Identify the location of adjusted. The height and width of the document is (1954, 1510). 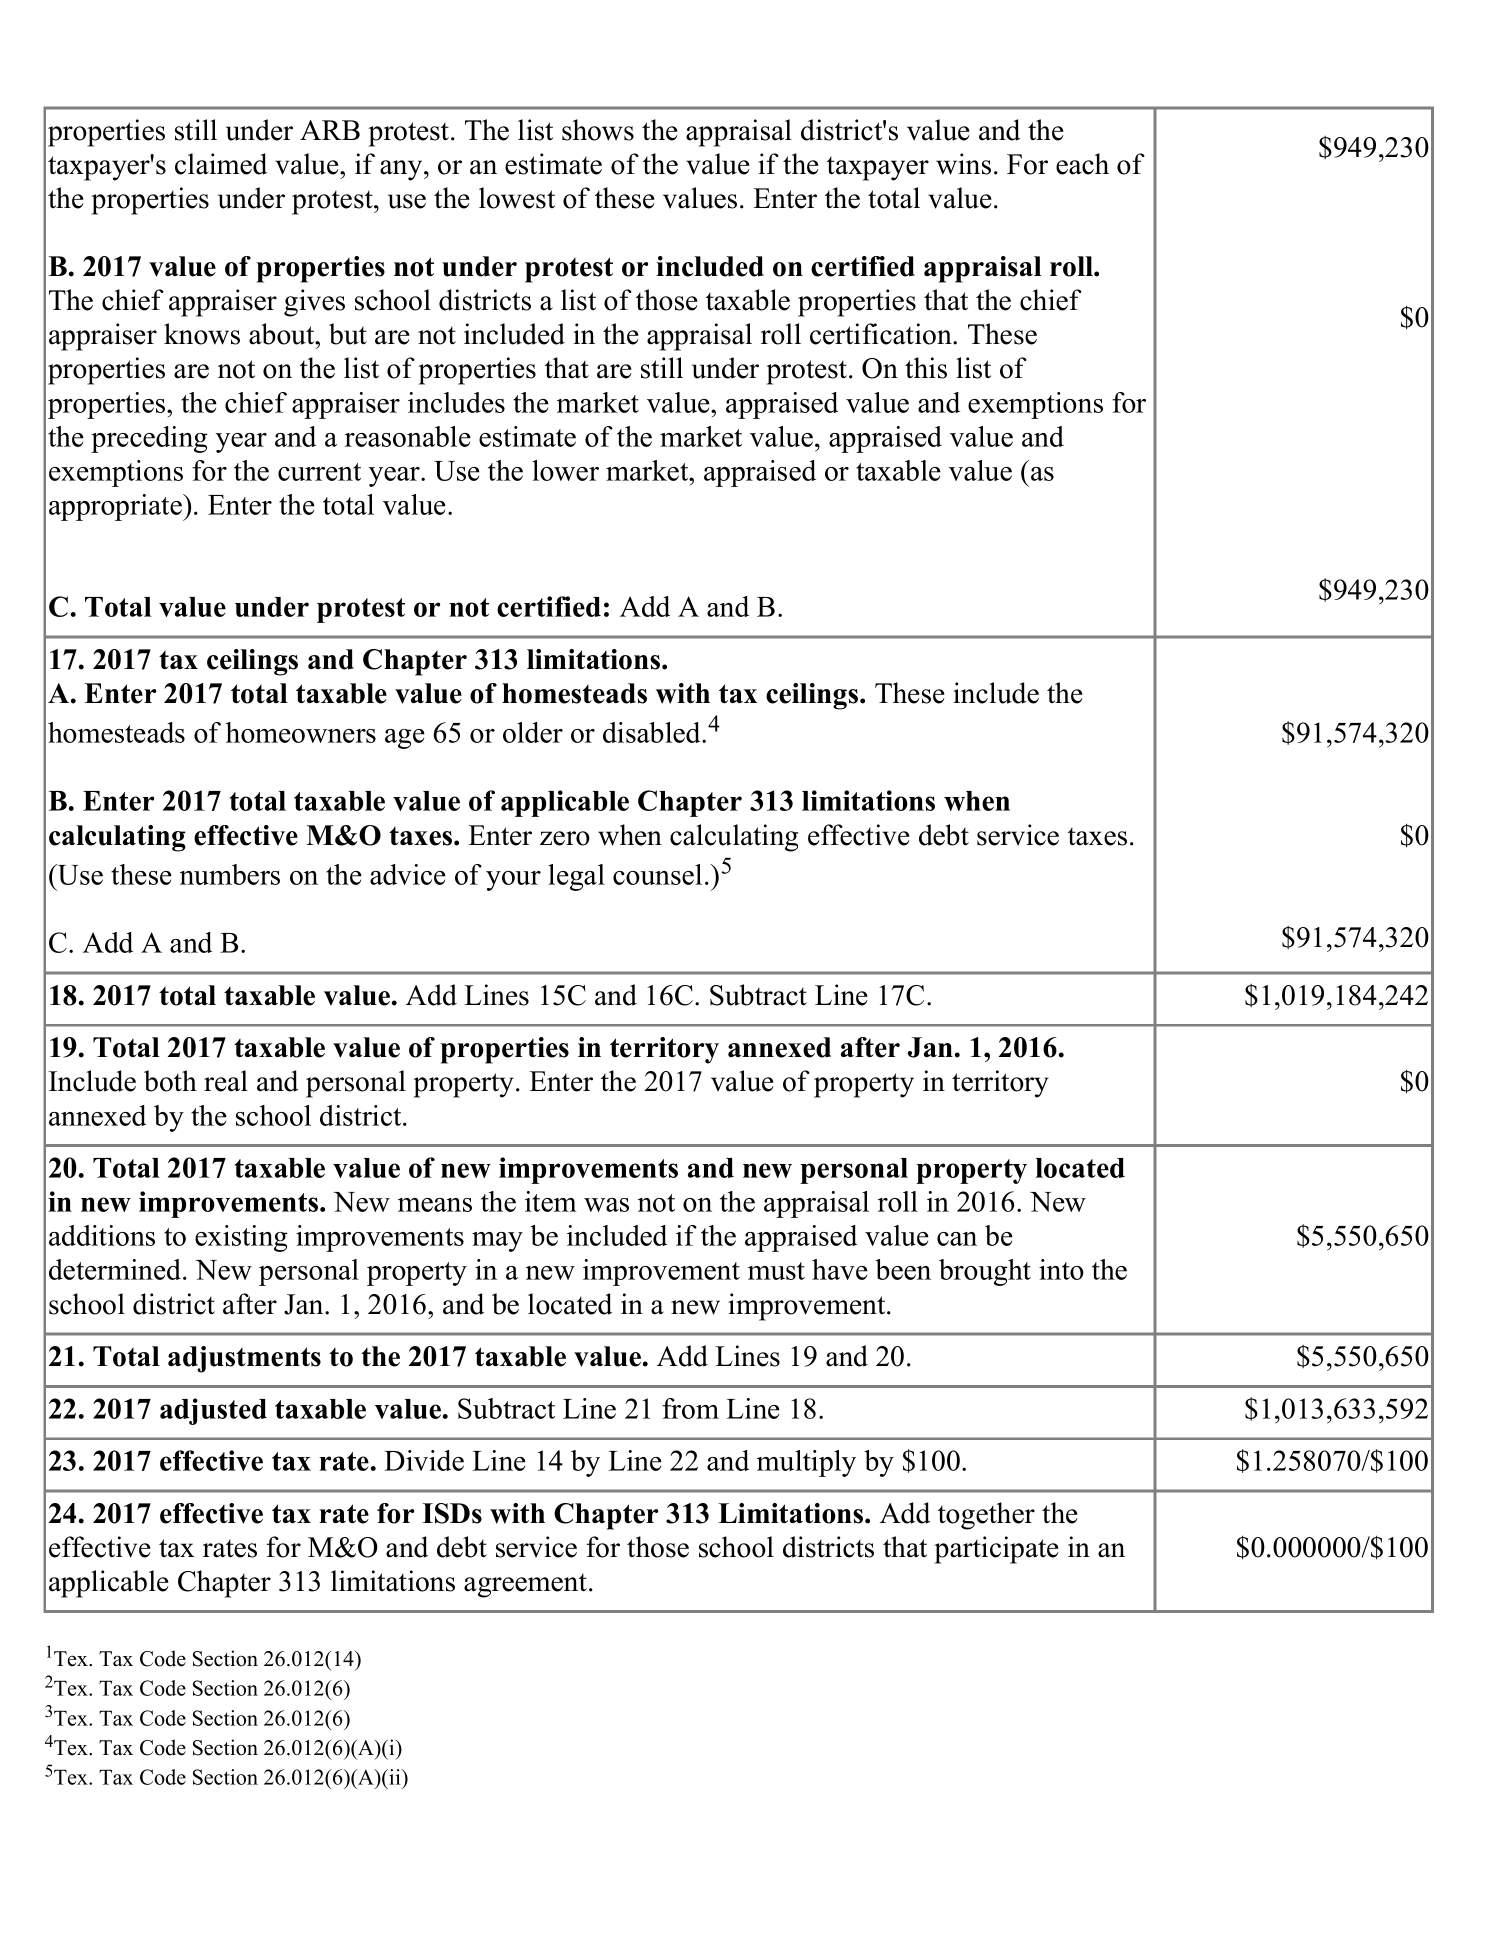
(213, 1411).
